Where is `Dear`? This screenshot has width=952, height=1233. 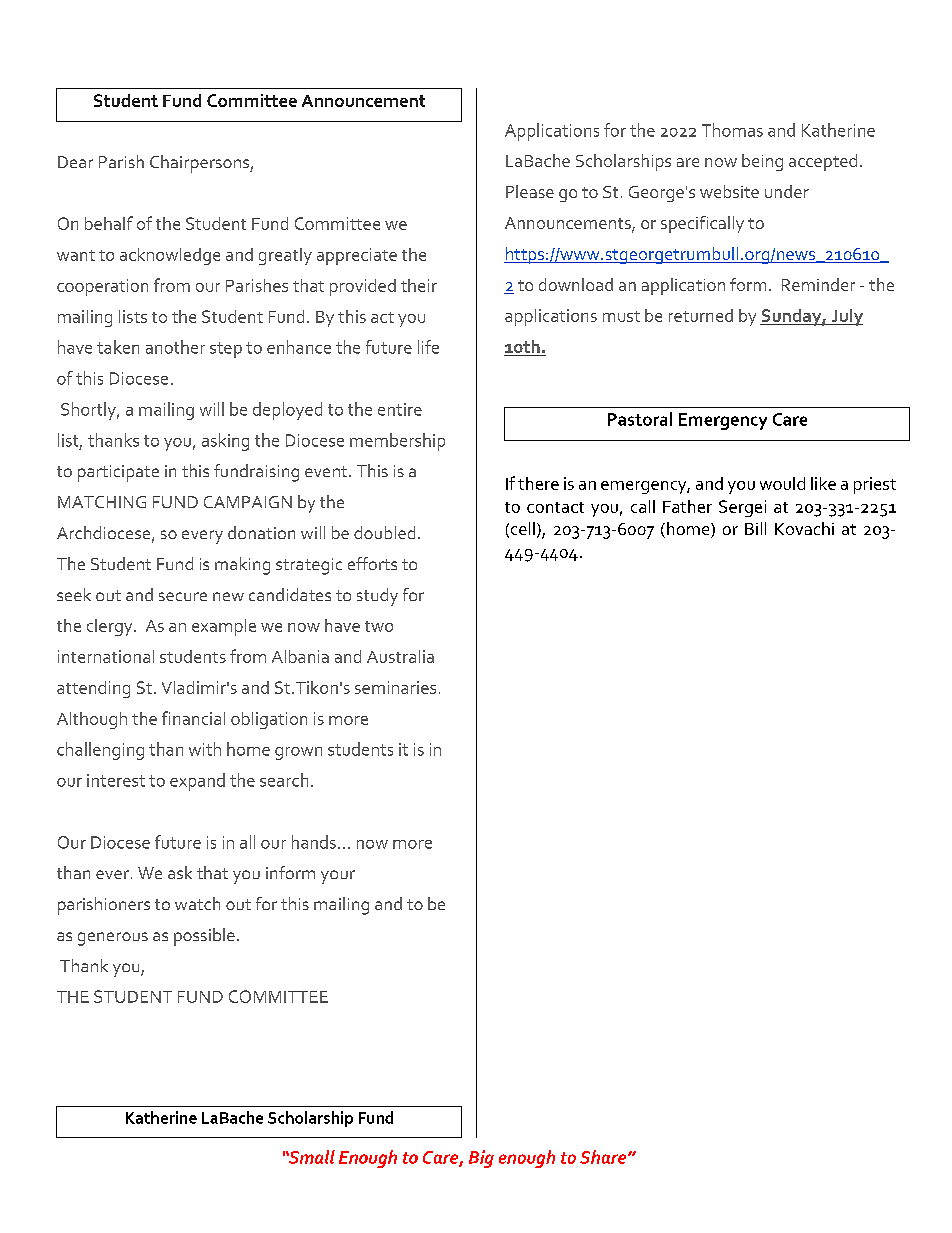
Dear is located at coordinates (75, 162).
